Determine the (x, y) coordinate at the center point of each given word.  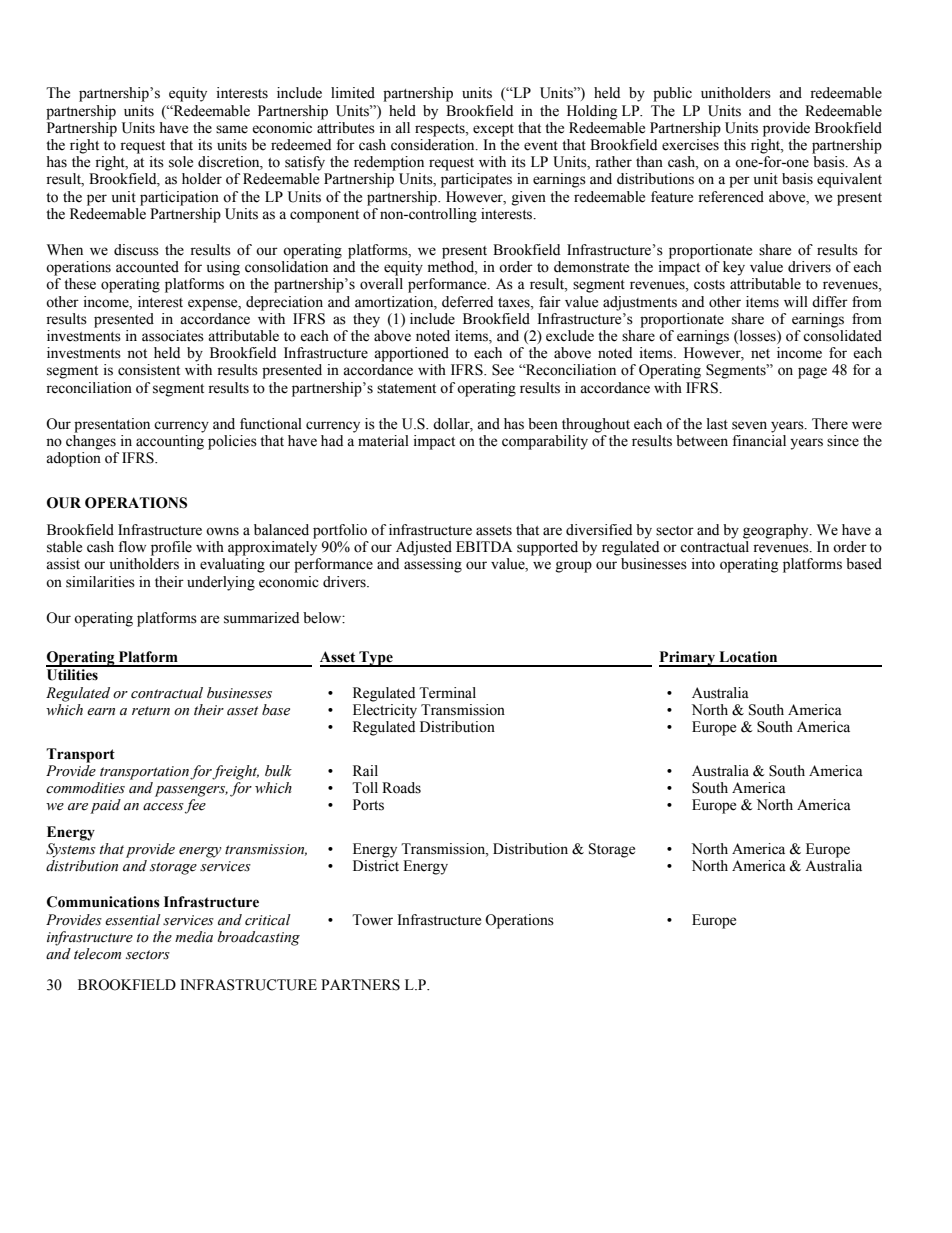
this (735, 145)
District (376, 866)
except (493, 130)
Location (748, 657)
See (503, 370)
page (812, 373)
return (151, 711)
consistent (149, 370)
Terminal (447, 693)
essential (133, 920)
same (232, 129)
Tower (372, 920)
